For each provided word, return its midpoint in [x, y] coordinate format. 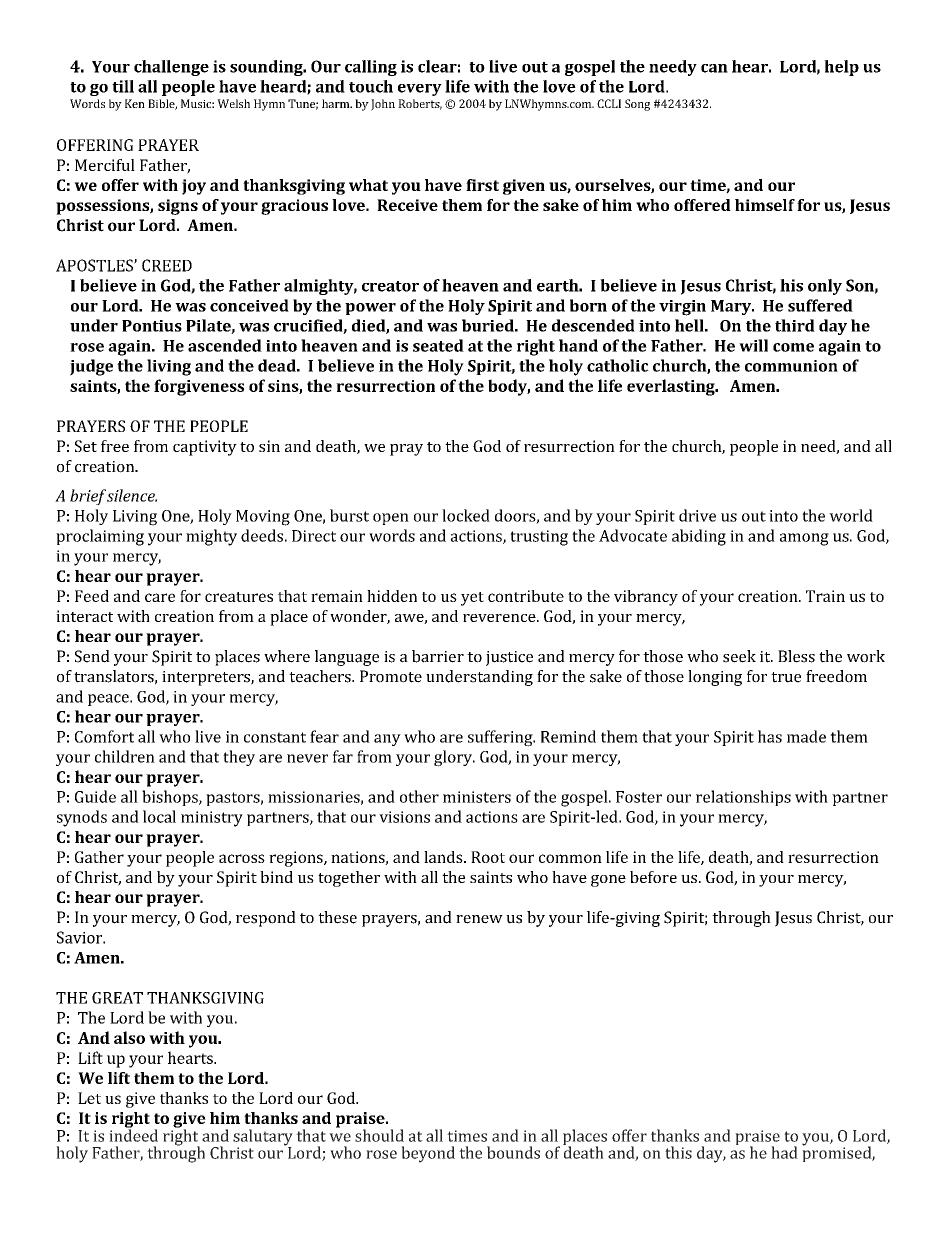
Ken [135, 103]
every [420, 90]
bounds [513, 1152]
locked [466, 515]
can [714, 68]
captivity [205, 448]
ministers [477, 797]
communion [791, 366]
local [159, 816]
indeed [133, 1134]
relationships [743, 798]
